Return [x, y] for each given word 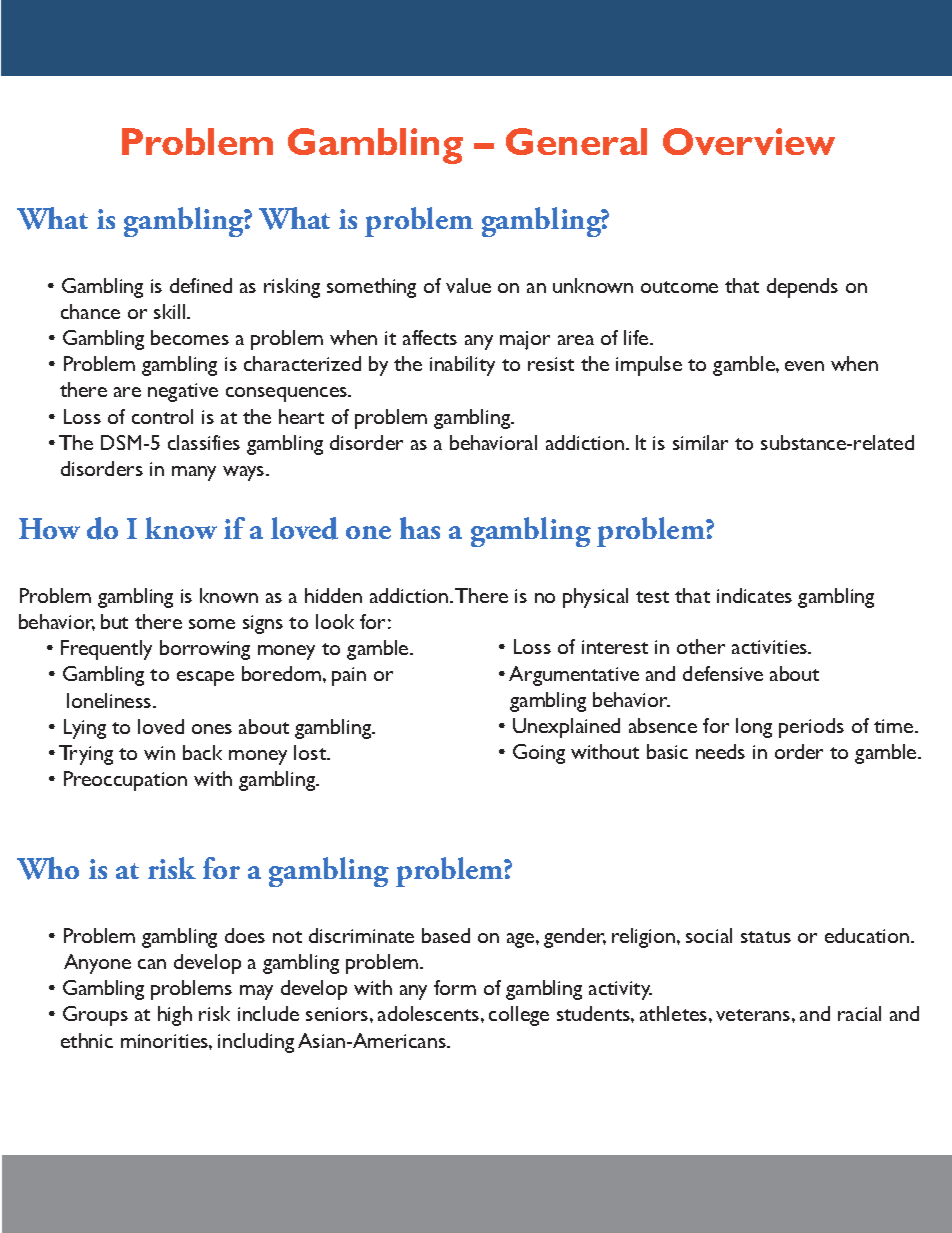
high [175, 1016]
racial [859, 1013]
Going [539, 754]
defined [201, 285]
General [576, 141]
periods [811, 728]
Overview [749, 141]
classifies [204, 442]
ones [212, 729]
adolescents [430, 1013]
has [420, 528]
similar [700, 442]
